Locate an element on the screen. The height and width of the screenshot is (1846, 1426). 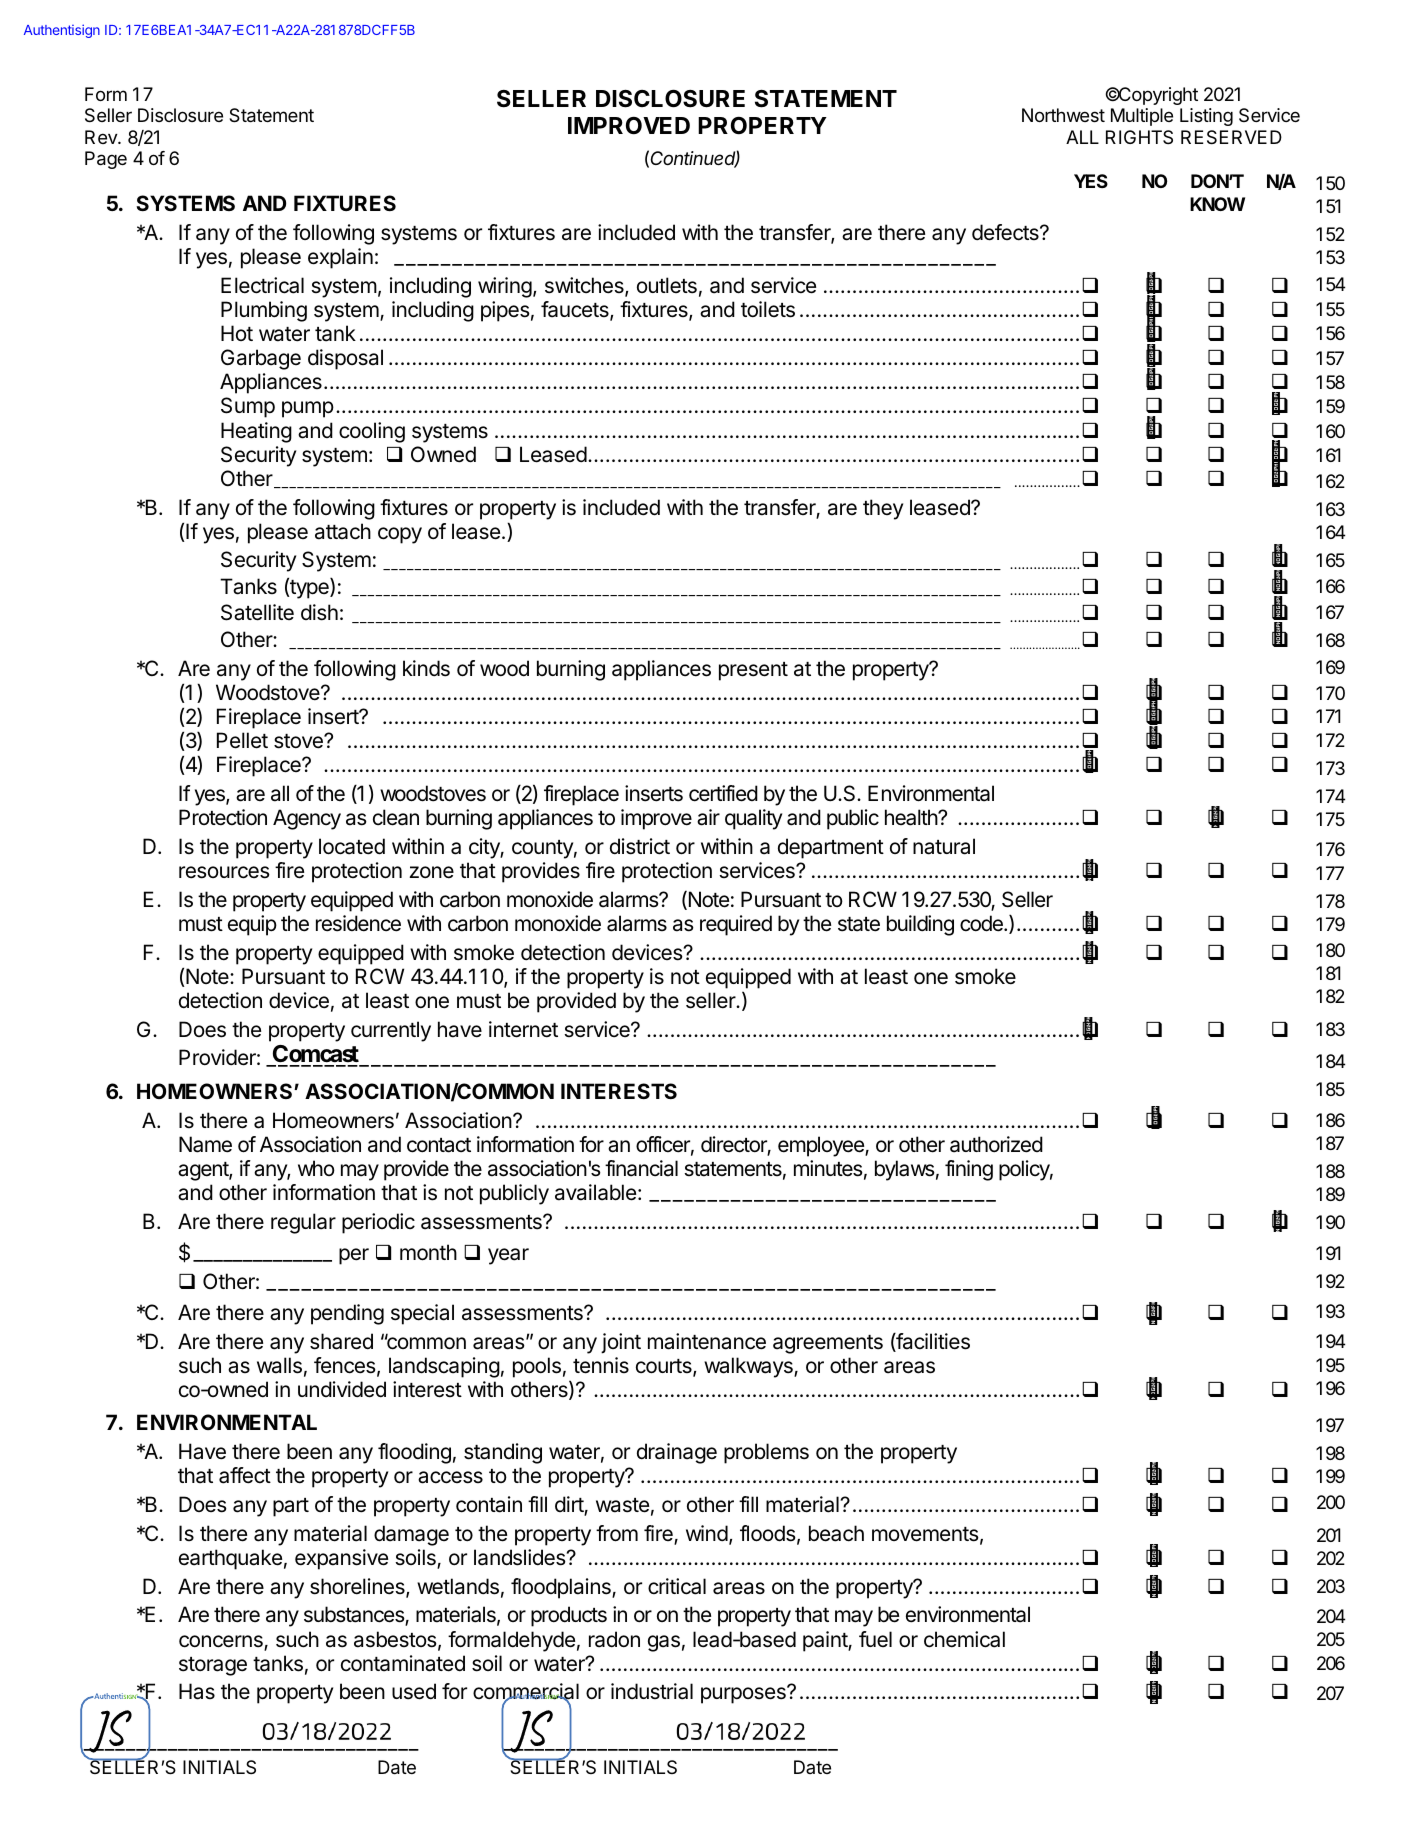
required is located at coordinates (736, 925).
